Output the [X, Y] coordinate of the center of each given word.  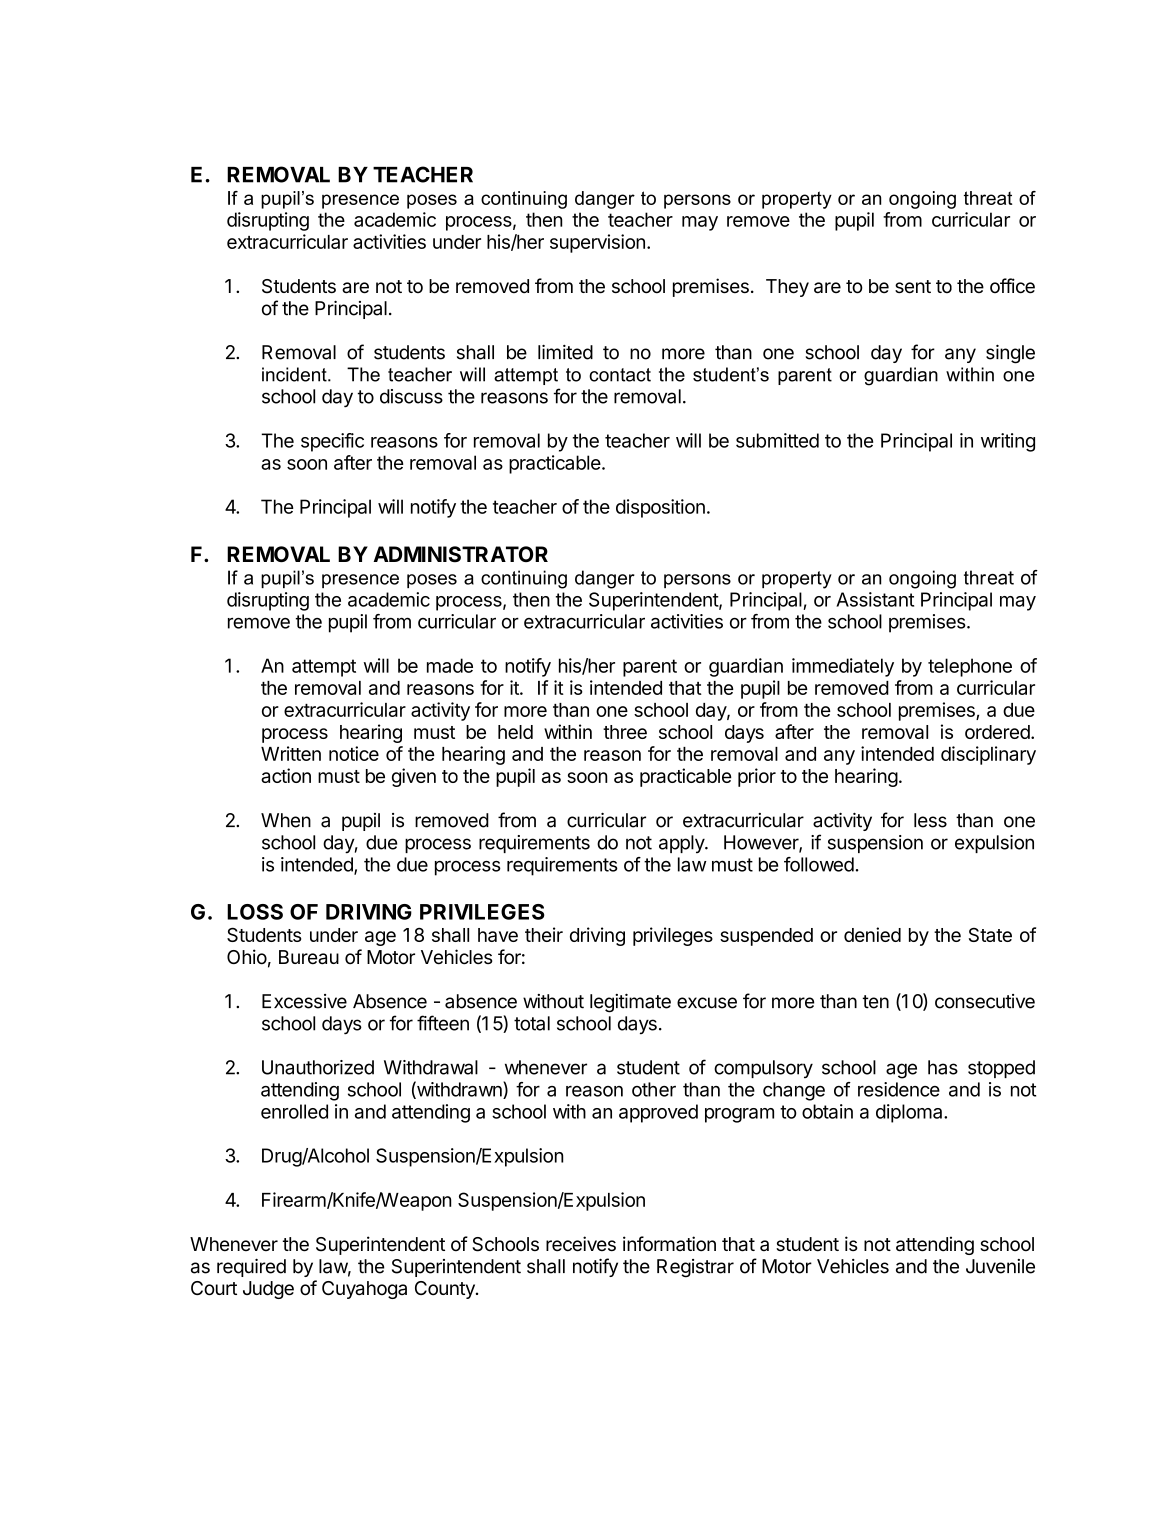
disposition [660, 508]
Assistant [875, 599]
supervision [597, 243]
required [251, 1268]
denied [872, 934]
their [544, 934]
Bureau [309, 957]
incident [295, 374]
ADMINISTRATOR [460, 554]
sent [913, 287]
